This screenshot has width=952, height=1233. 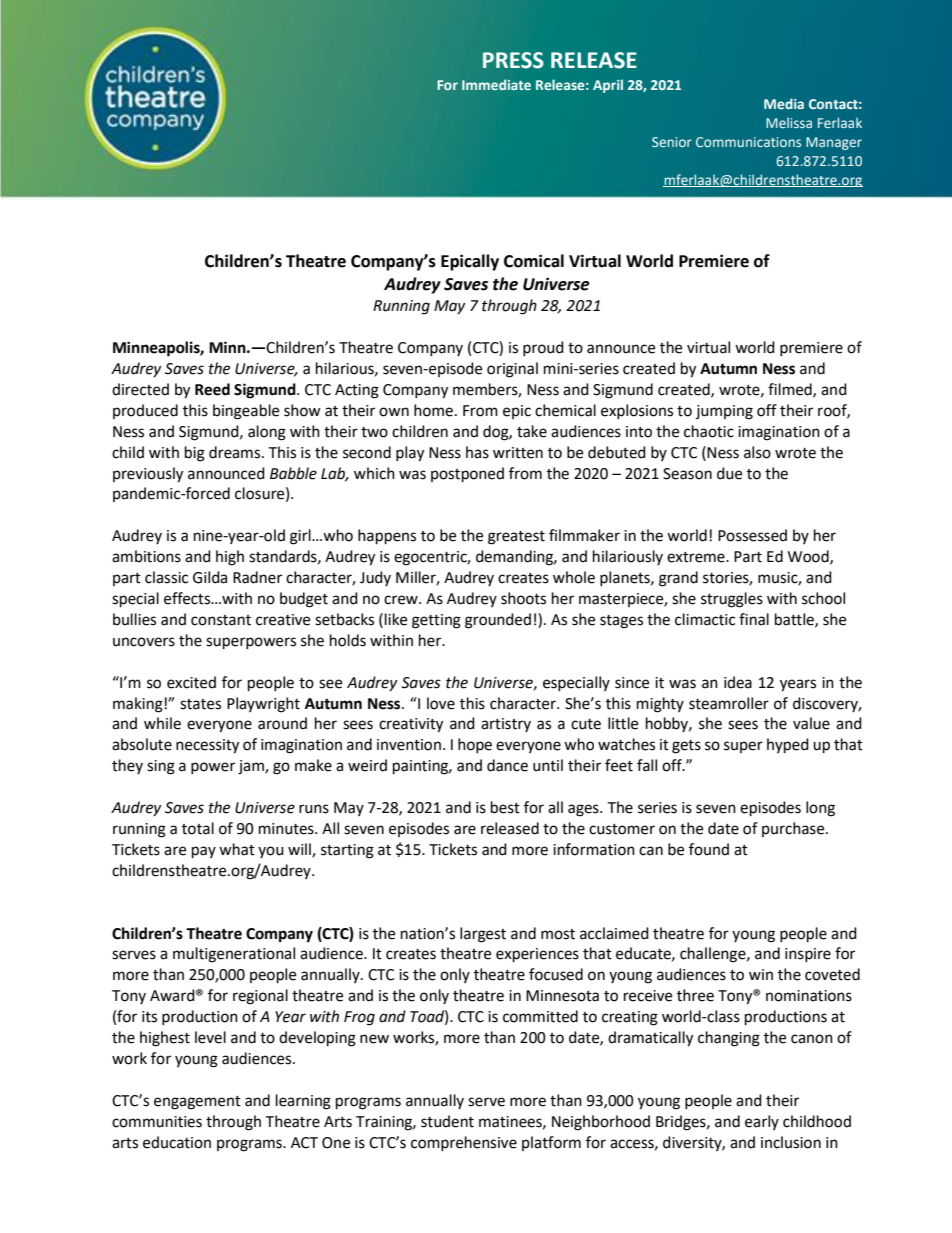 I want to click on states, so click(x=200, y=704).
